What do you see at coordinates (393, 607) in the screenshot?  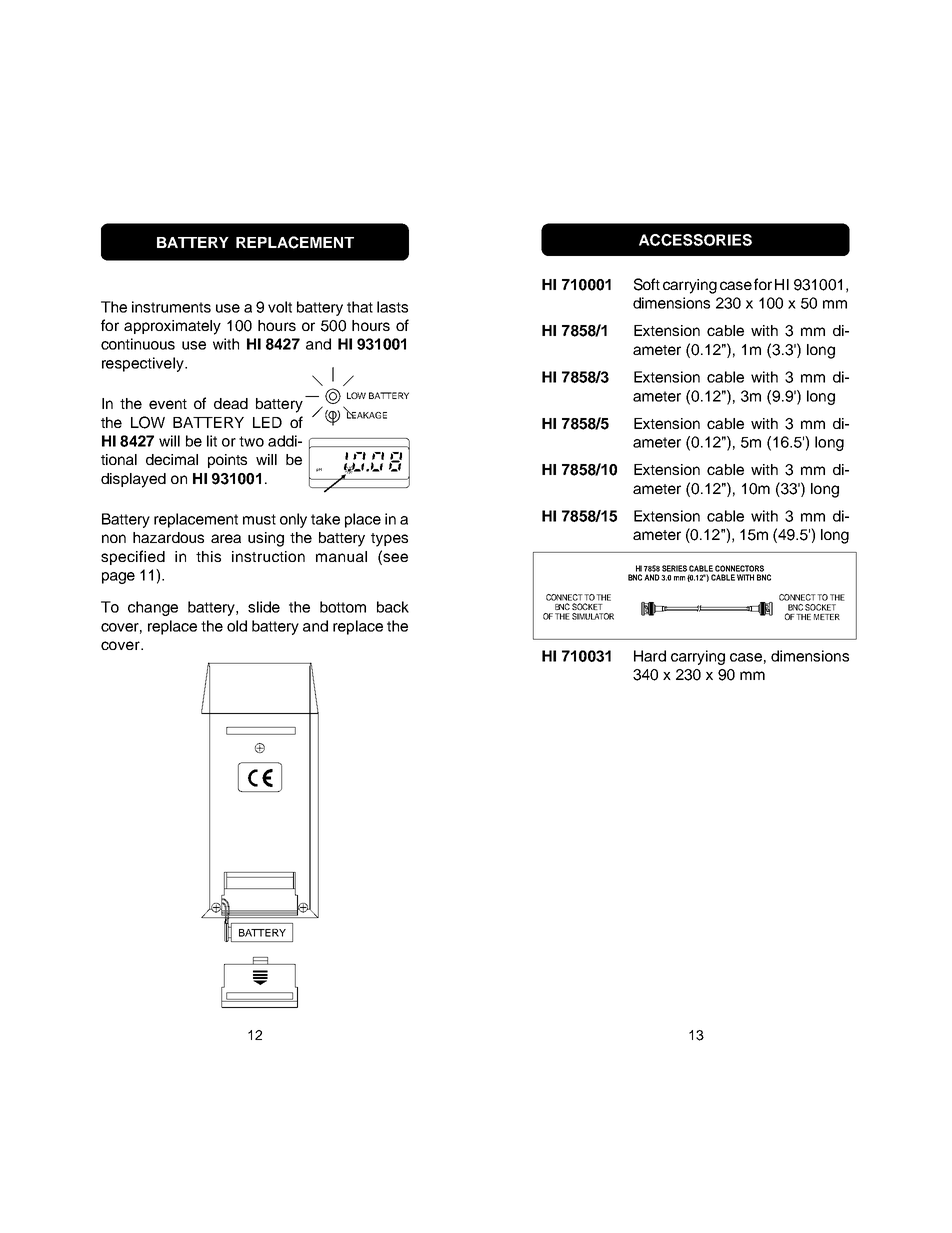 I see `back` at bounding box center [393, 607].
